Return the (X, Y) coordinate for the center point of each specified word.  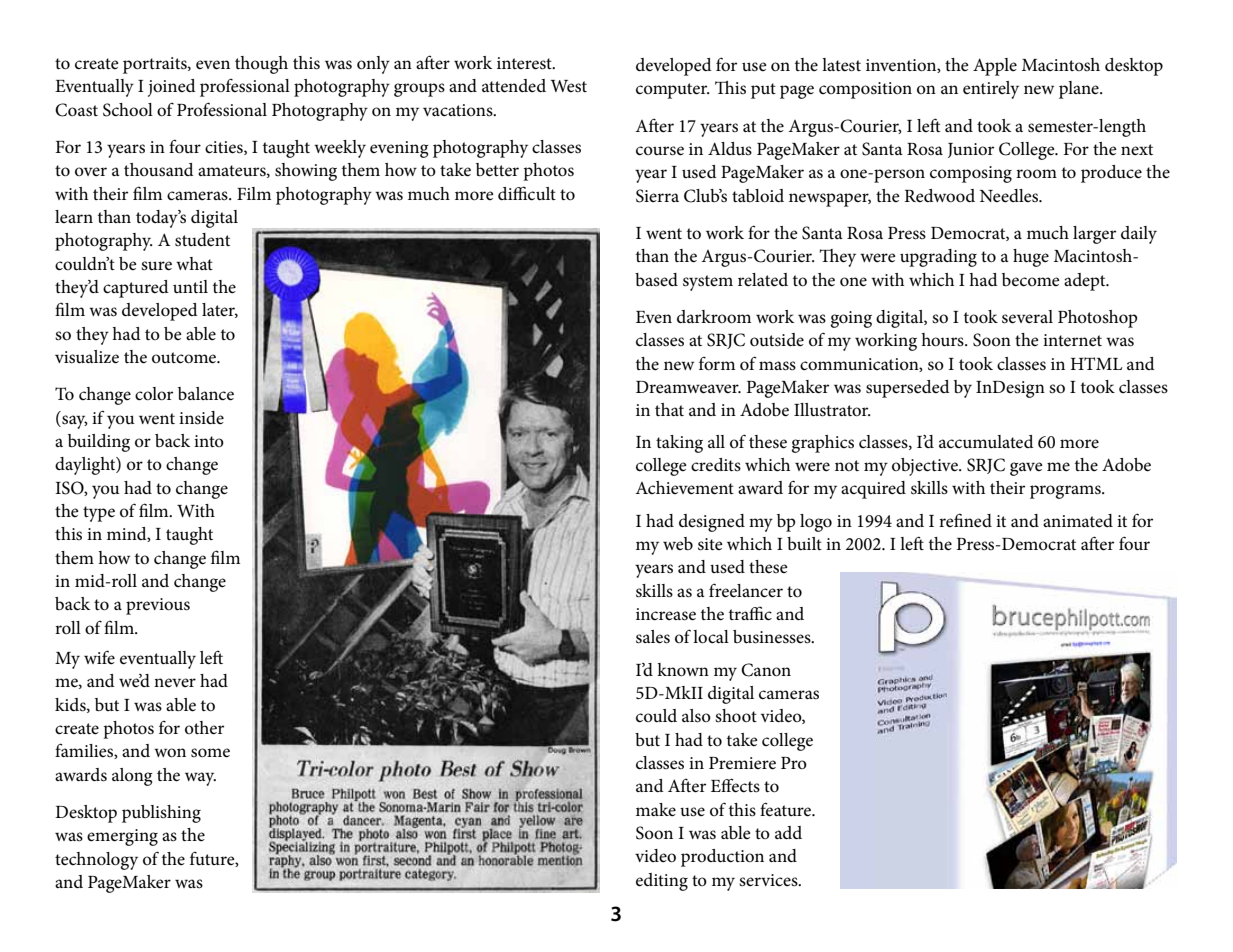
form (717, 364)
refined (965, 520)
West (568, 86)
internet (1072, 340)
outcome (185, 358)
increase (666, 614)
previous (158, 606)
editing (662, 882)
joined (172, 88)
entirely (991, 90)
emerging (122, 837)
